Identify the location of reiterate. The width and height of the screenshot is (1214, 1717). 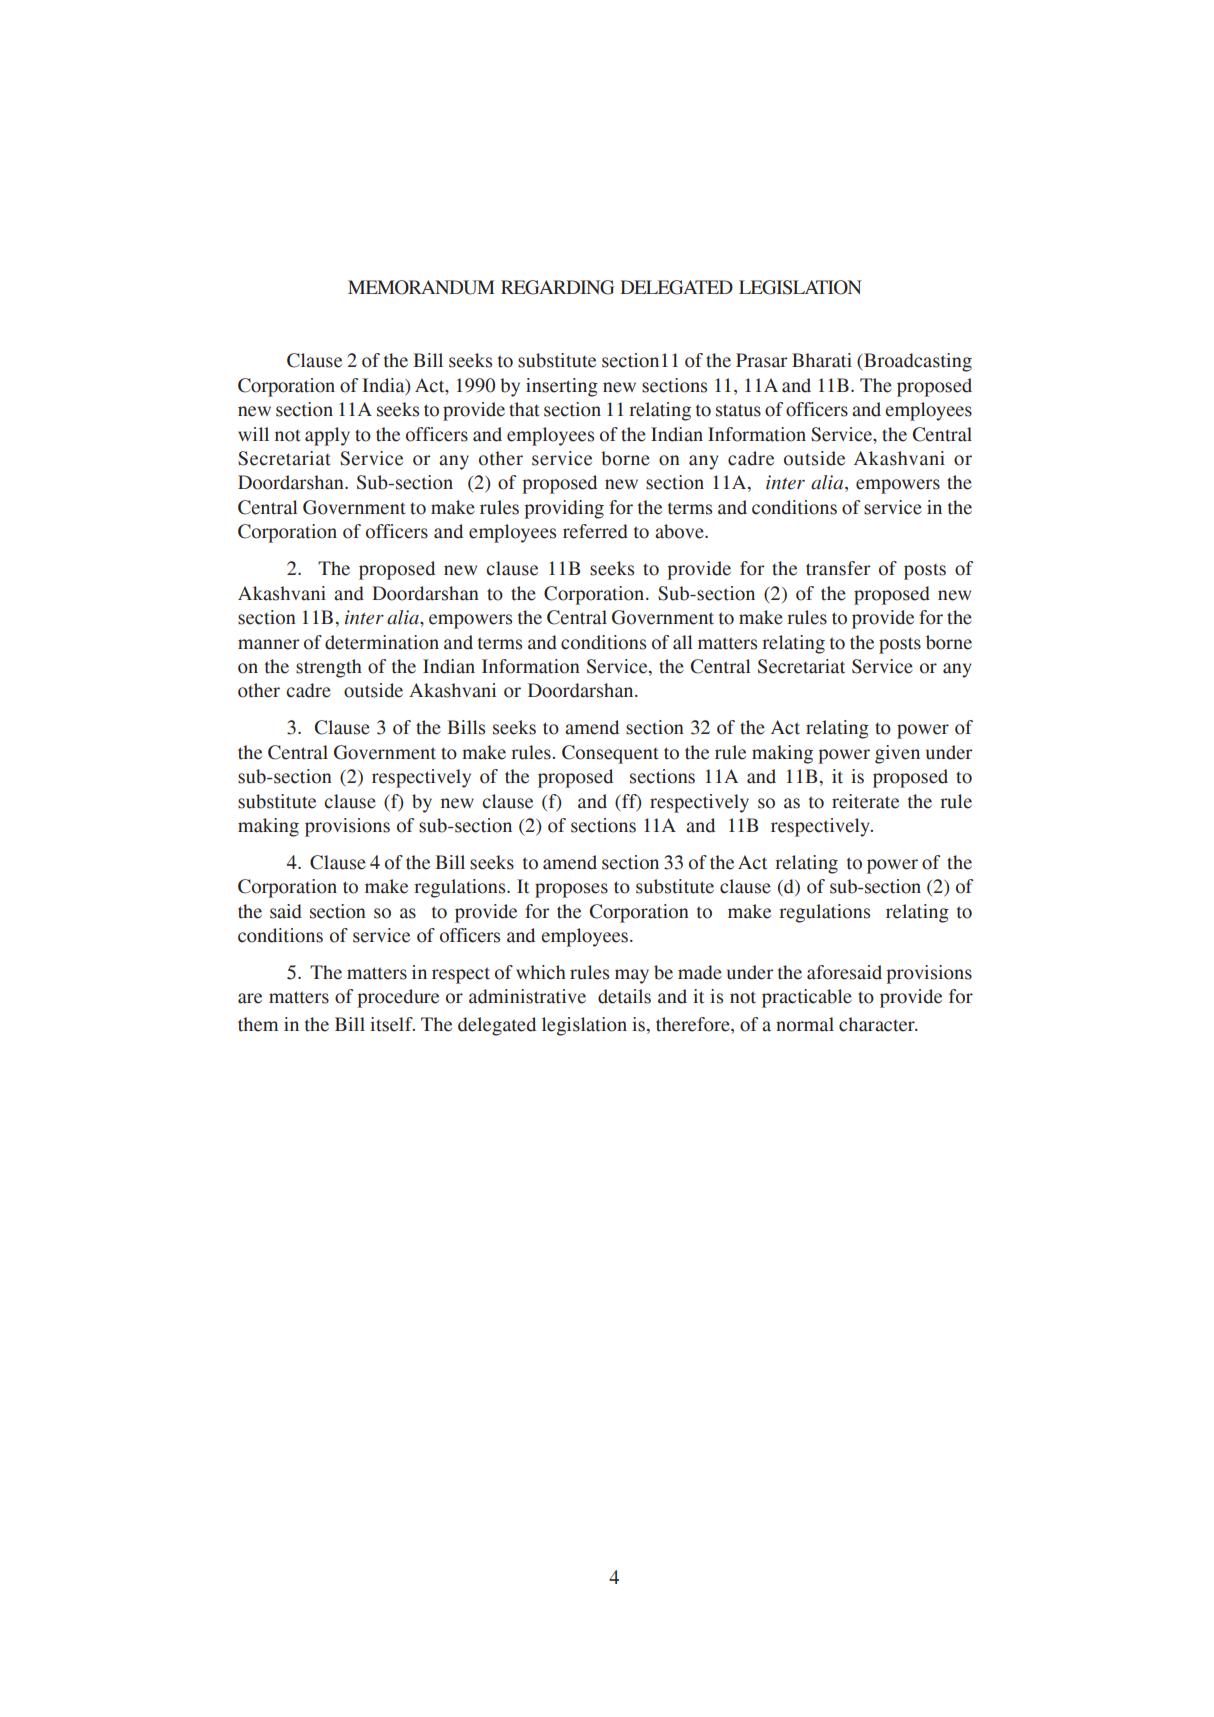
(865, 801).
